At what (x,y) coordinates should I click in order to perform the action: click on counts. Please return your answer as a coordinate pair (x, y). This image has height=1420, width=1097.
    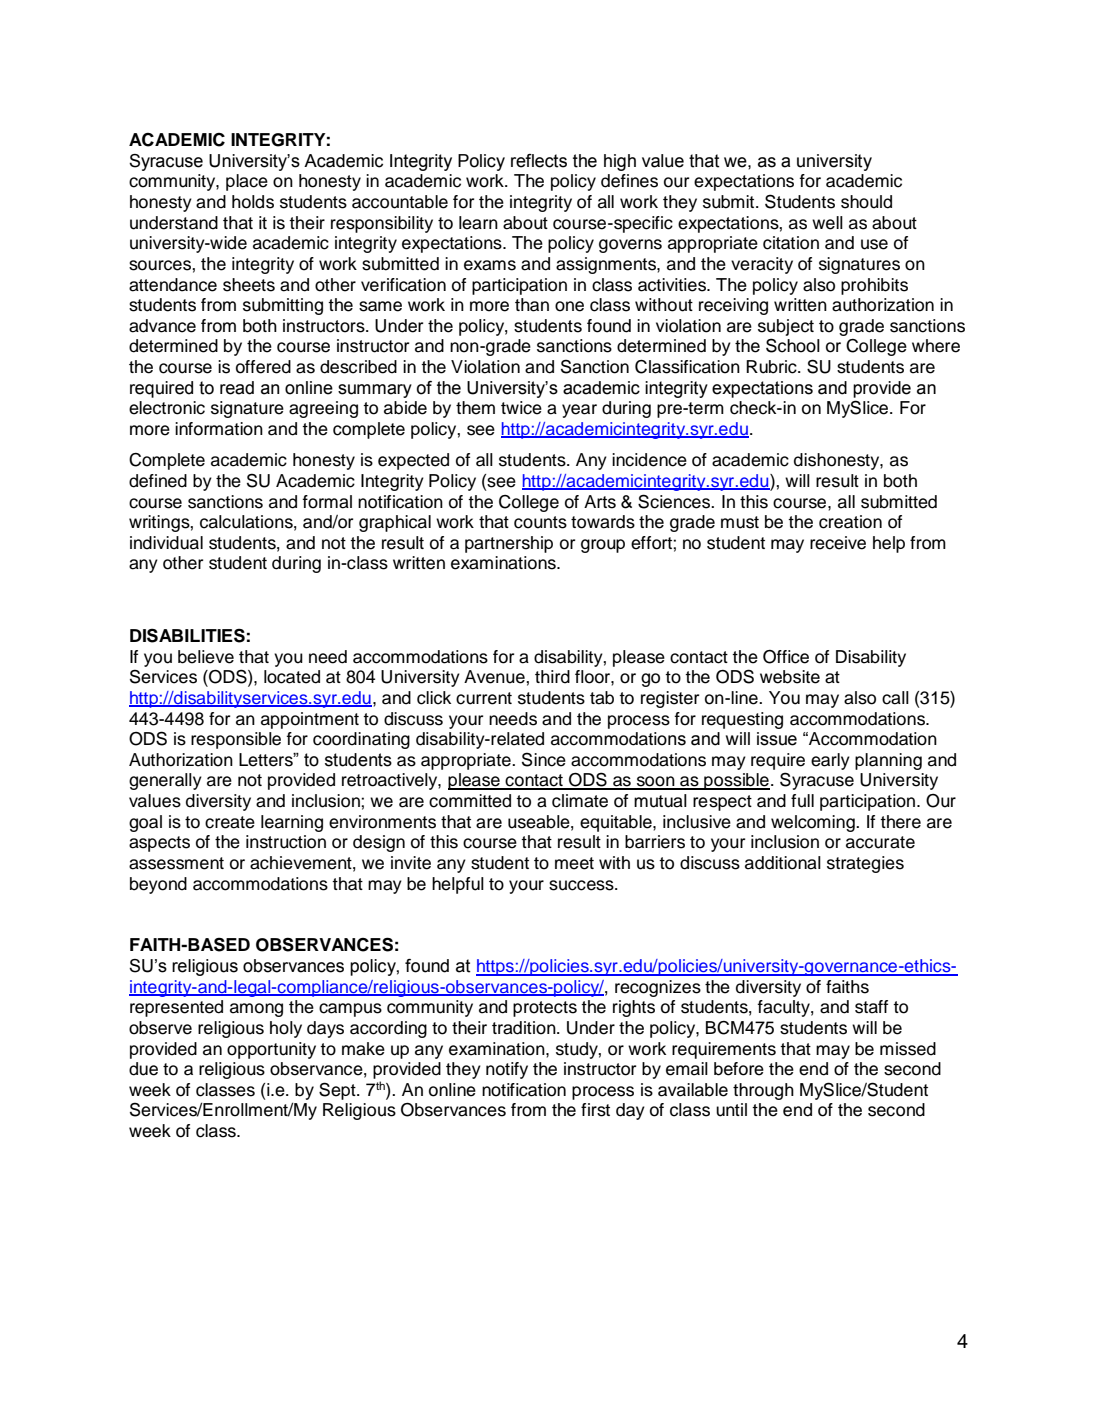
    Looking at the image, I should click on (540, 522).
